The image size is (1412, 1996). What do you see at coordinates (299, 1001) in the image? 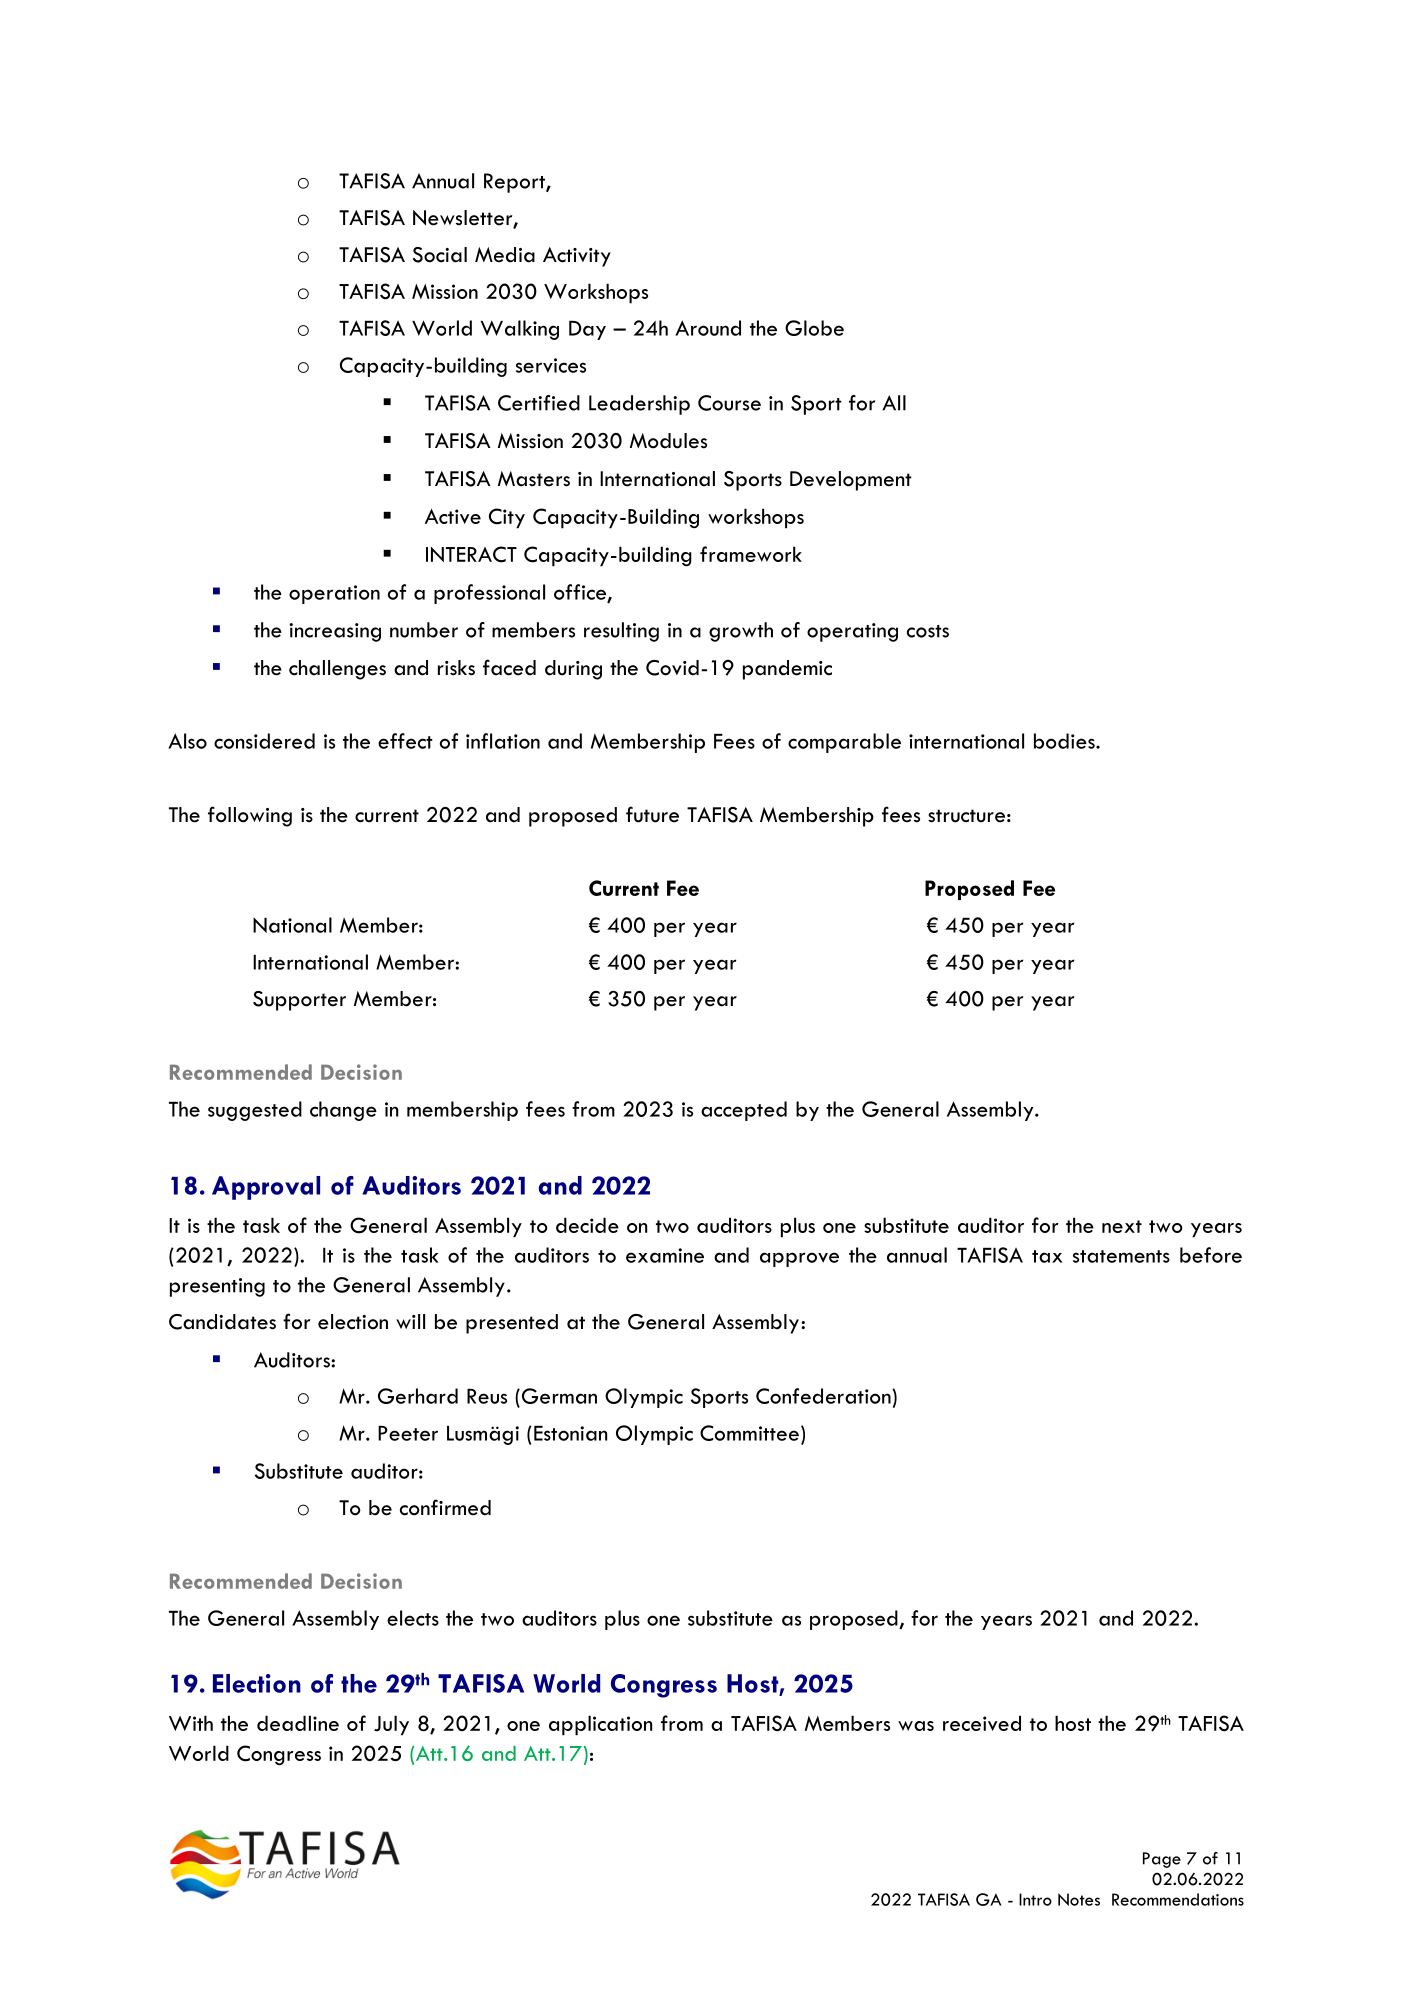
I see `Supporter` at bounding box center [299, 1001].
